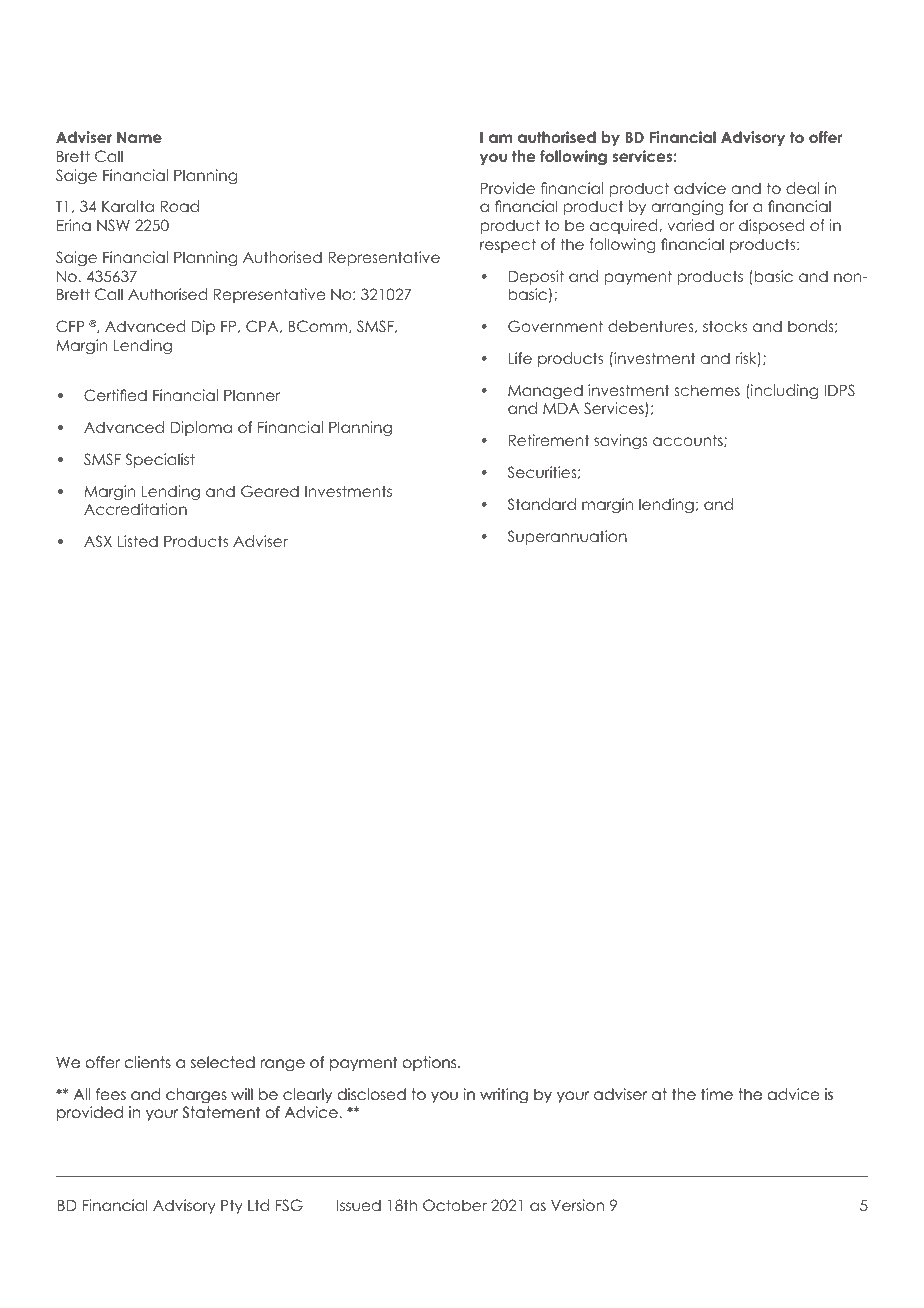  Describe the element at coordinates (139, 137) in the document. I see `Name` at that location.
